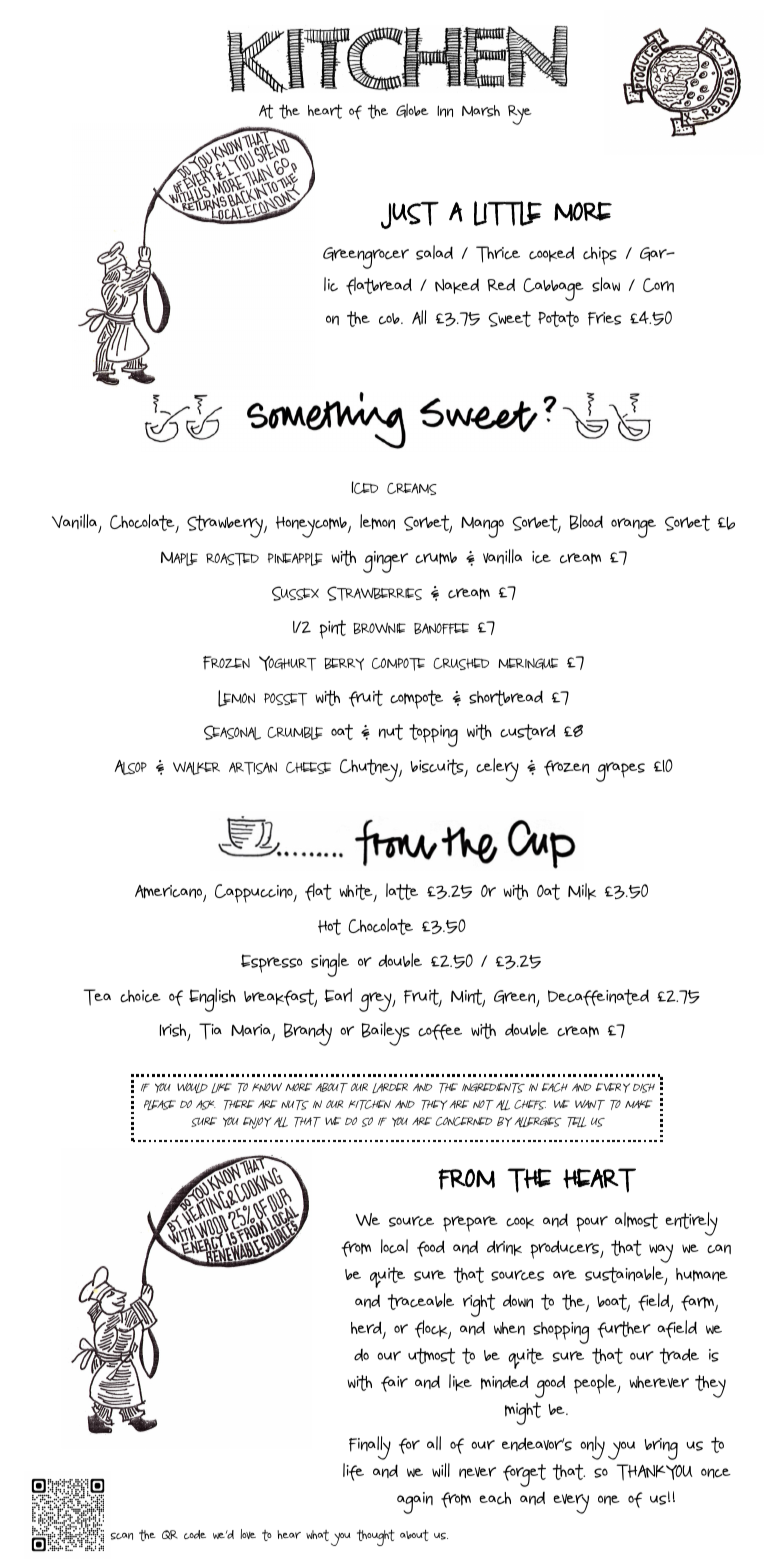 The width and height of the image is (784, 1568). I want to click on latte, so click(402, 891).
